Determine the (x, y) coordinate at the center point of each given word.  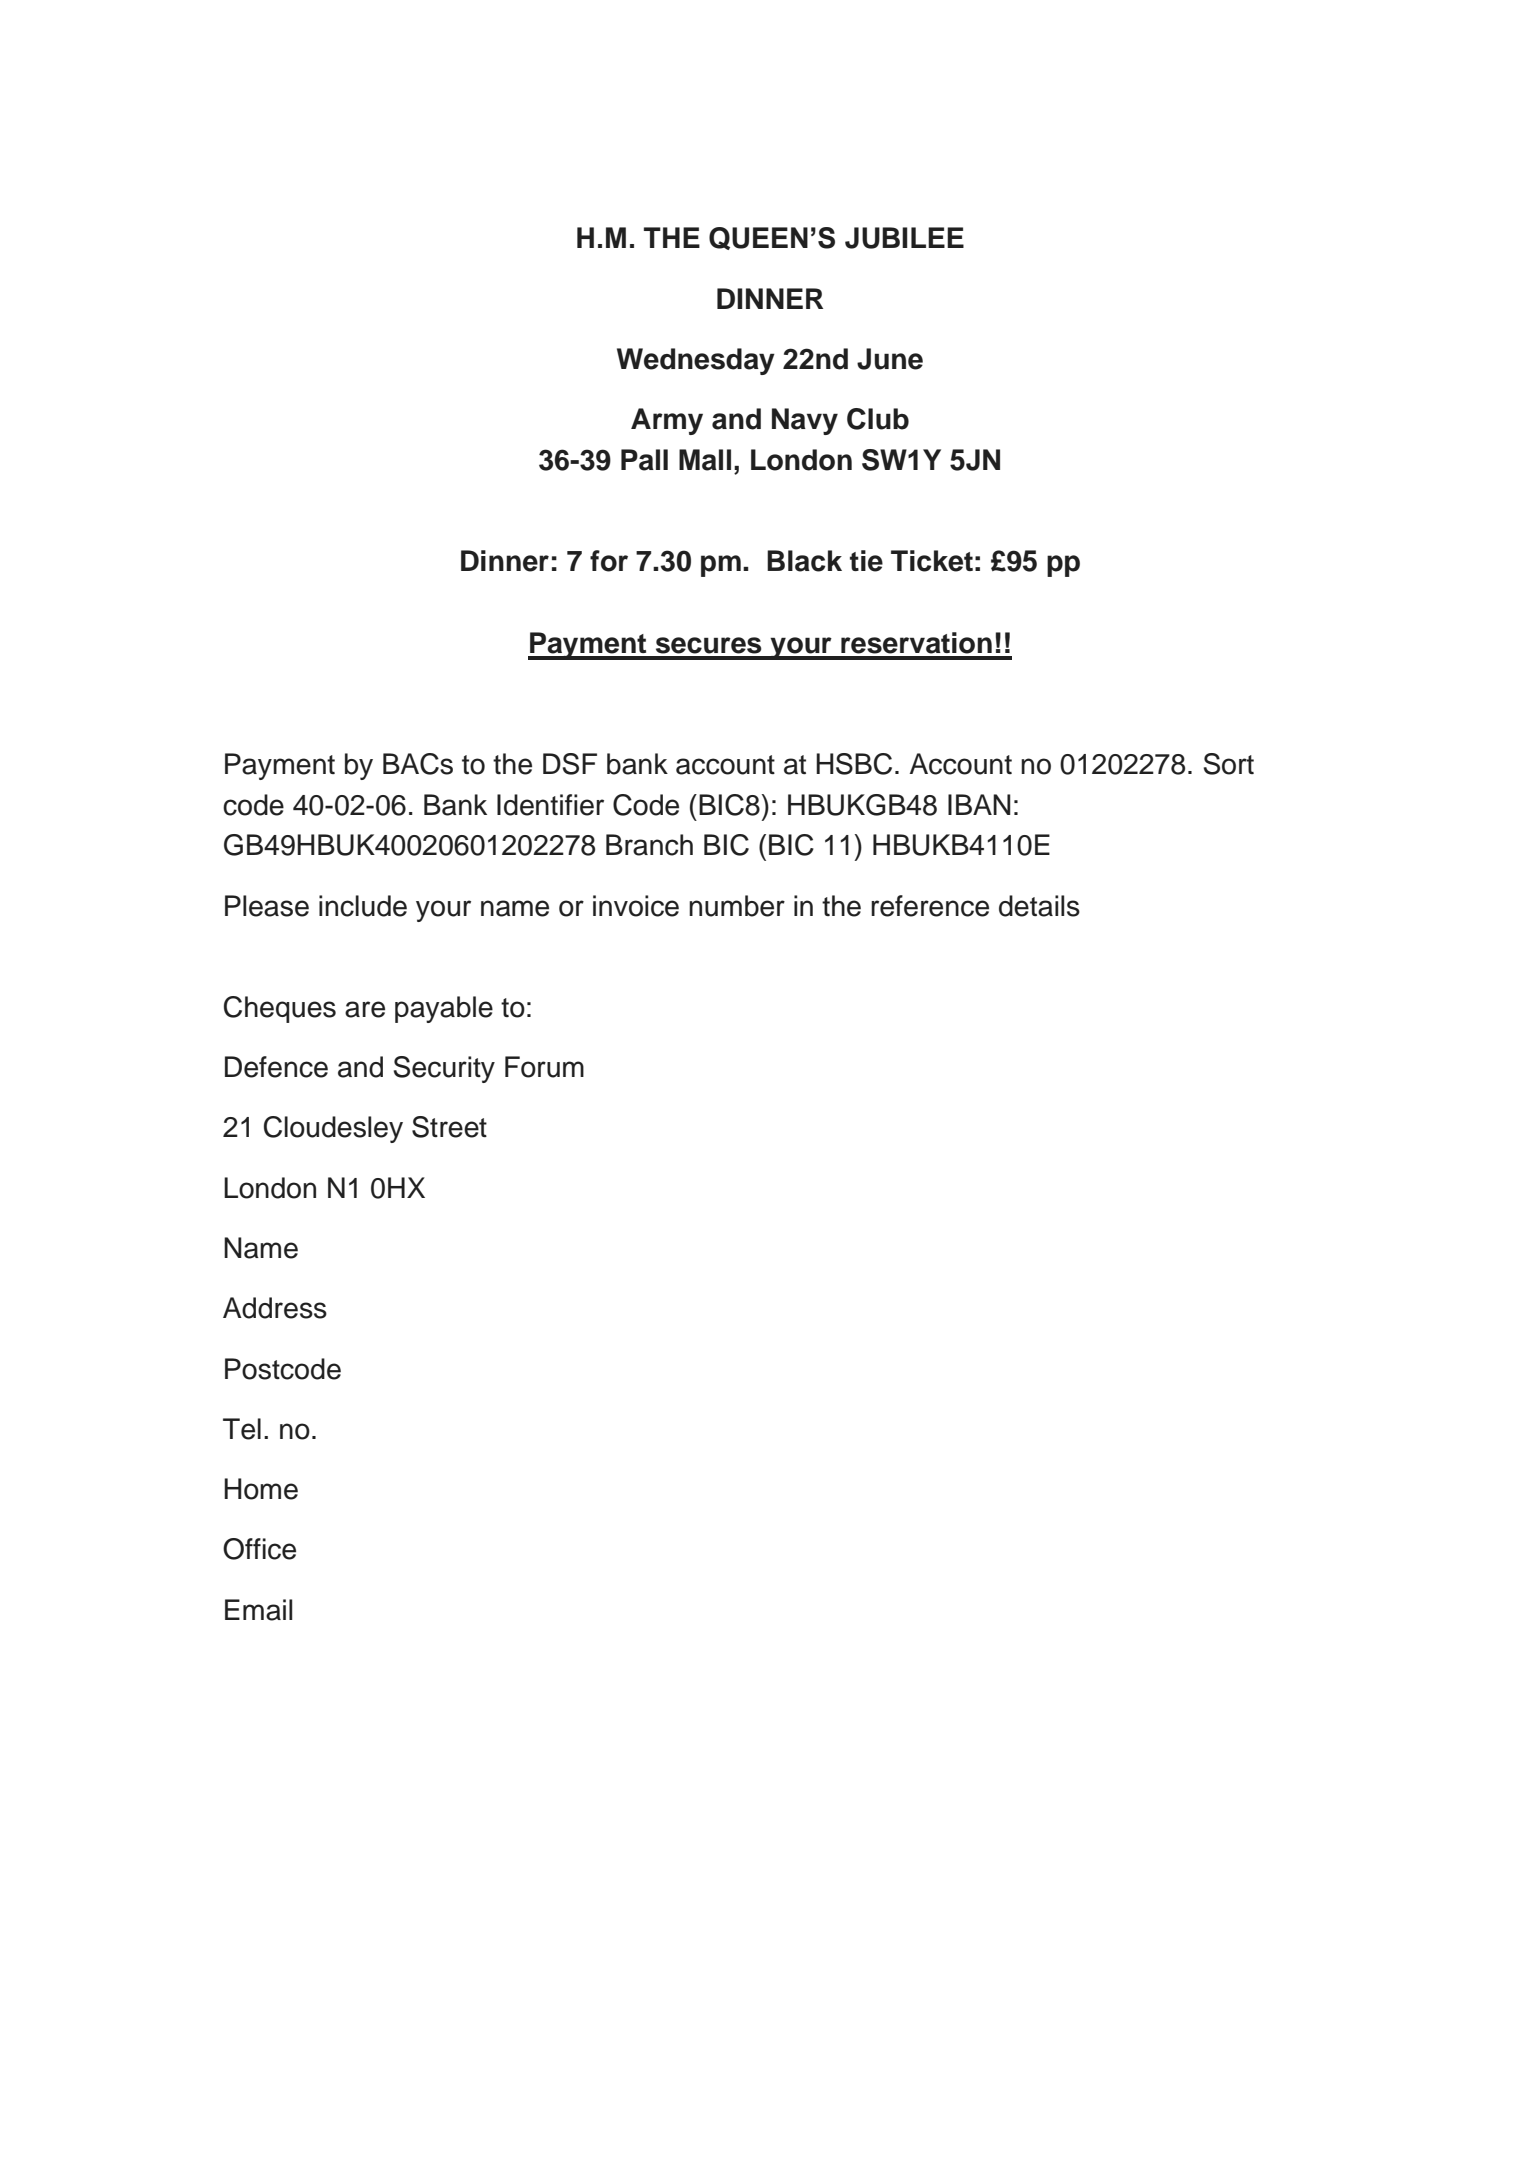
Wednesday (696, 361)
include (363, 906)
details (1039, 906)
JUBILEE (904, 238)
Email (258, 1610)
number (737, 906)
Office (259, 1549)
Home (261, 1489)
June (890, 359)
